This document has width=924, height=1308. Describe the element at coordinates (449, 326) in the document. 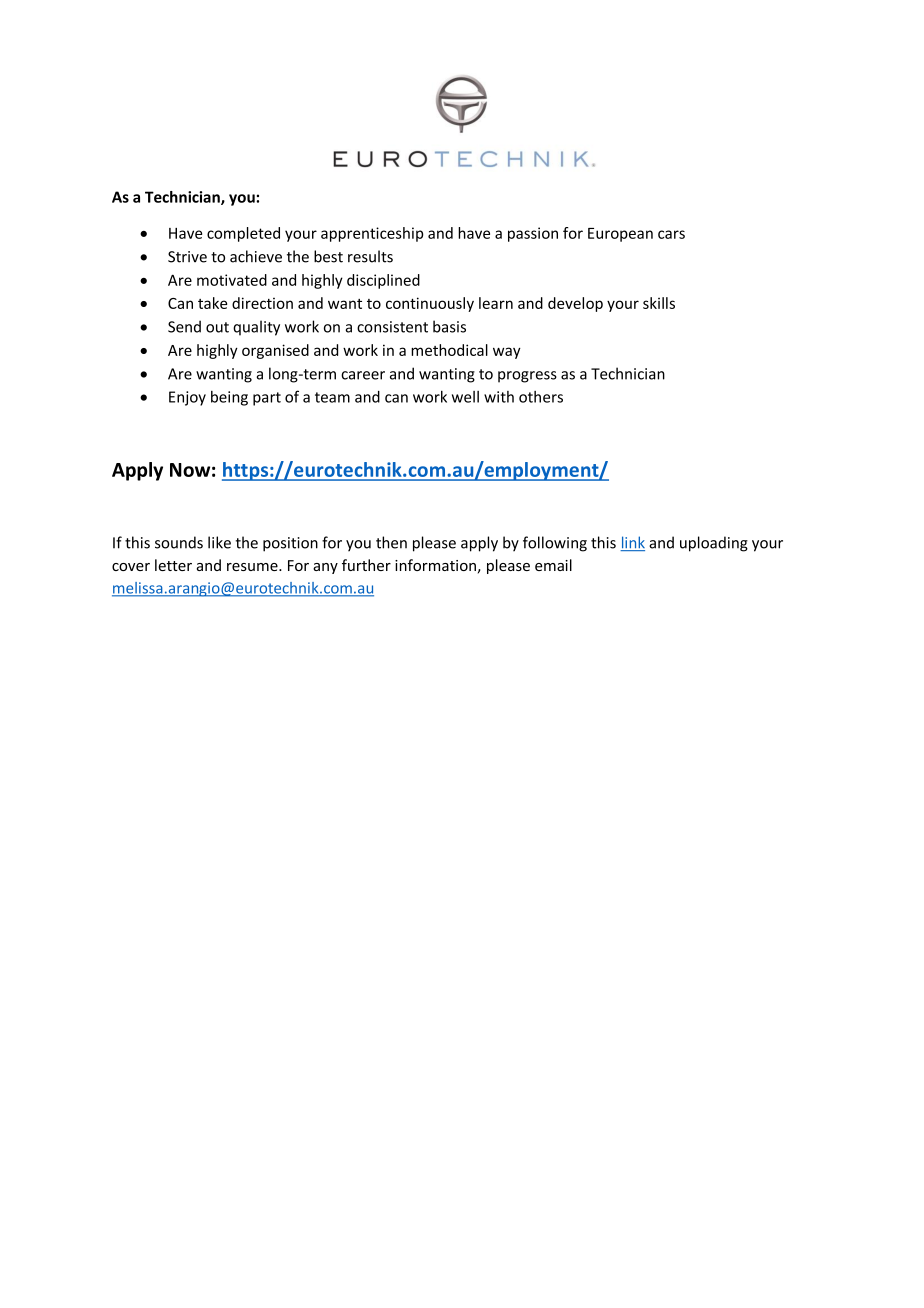

I see `basis` at that location.
